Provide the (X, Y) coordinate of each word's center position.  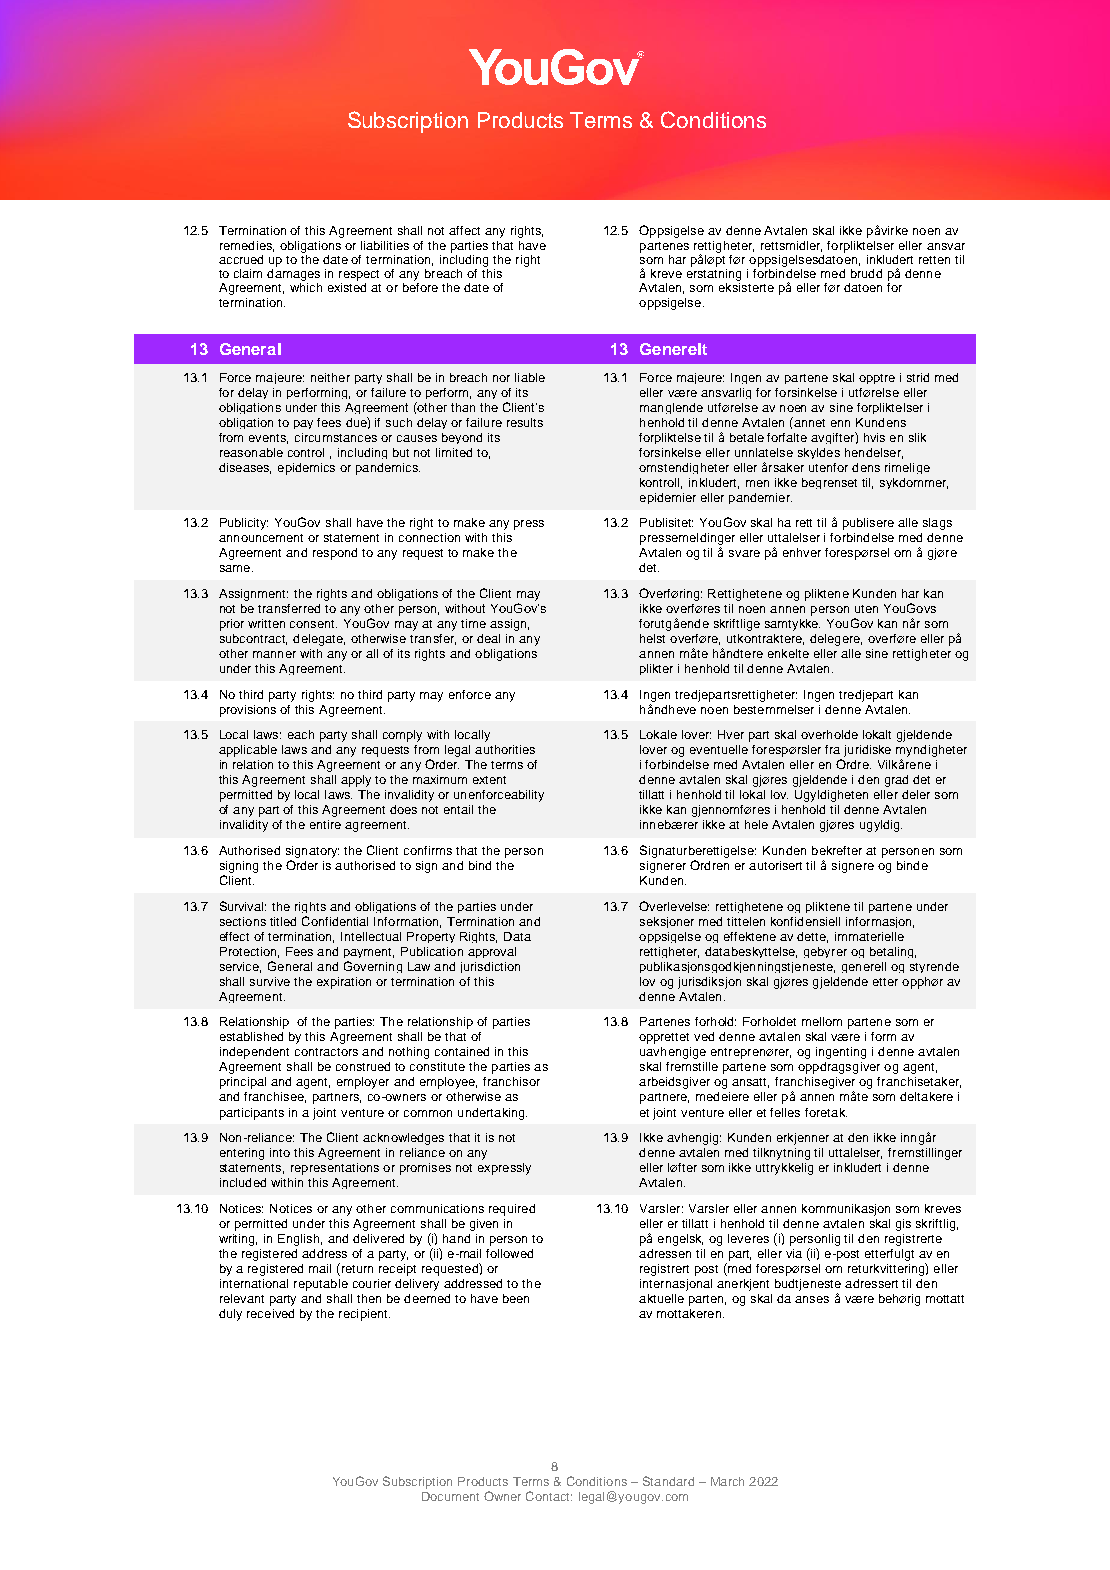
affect (464, 230)
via (794, 1253)
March (727, 1481)
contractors (326, 1052)
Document (450, 1496)
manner (274, 654)
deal (488, 638)
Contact (549, 1496)
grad (896, 781)
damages (293, 273)
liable (530, 377)
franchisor (511, 1081)
